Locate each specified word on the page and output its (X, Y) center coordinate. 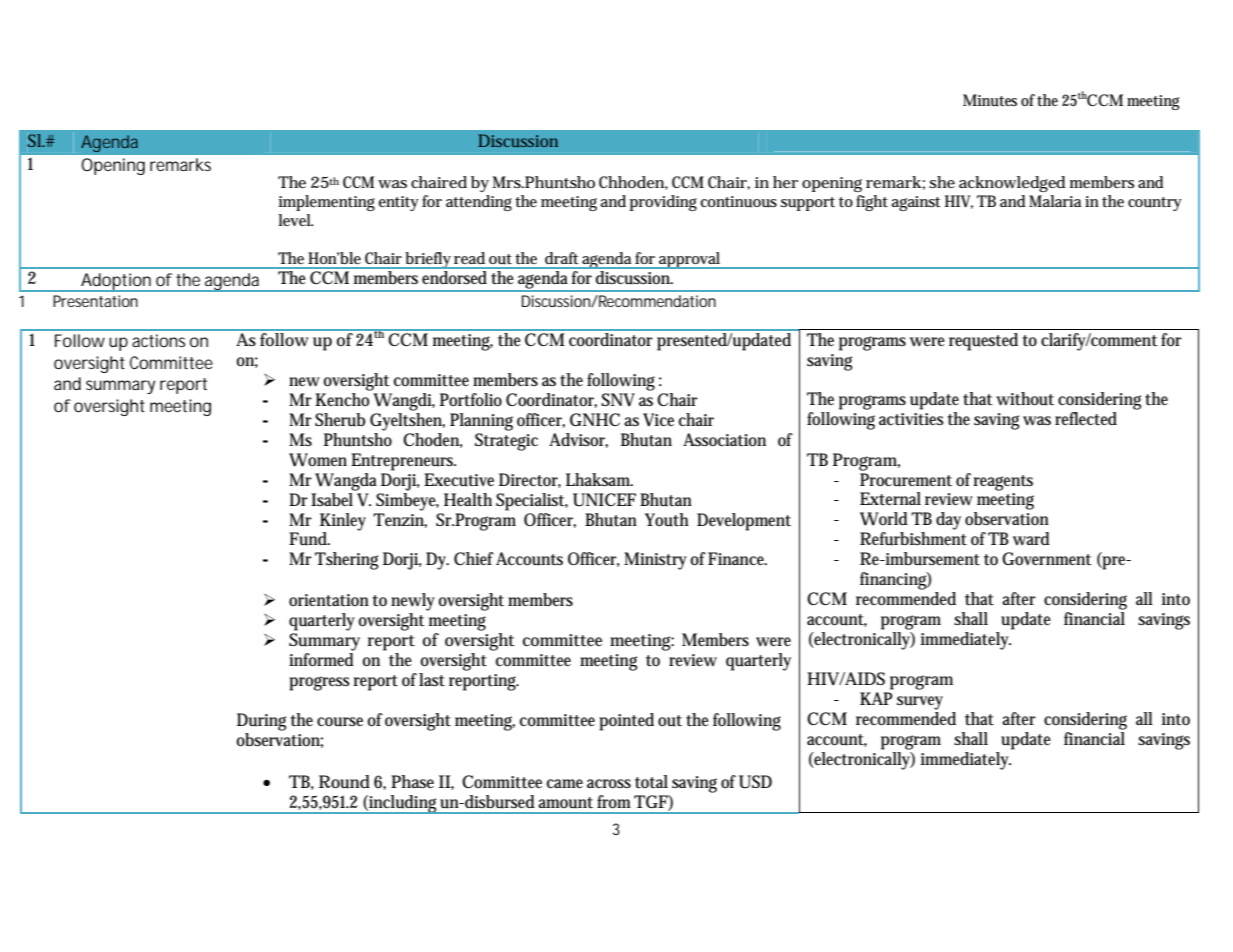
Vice (658, 420)
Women (318, 460)
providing (663, 203)
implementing (327, 203)
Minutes (990, 100)
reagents (1003, 483)
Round (344, 782)
